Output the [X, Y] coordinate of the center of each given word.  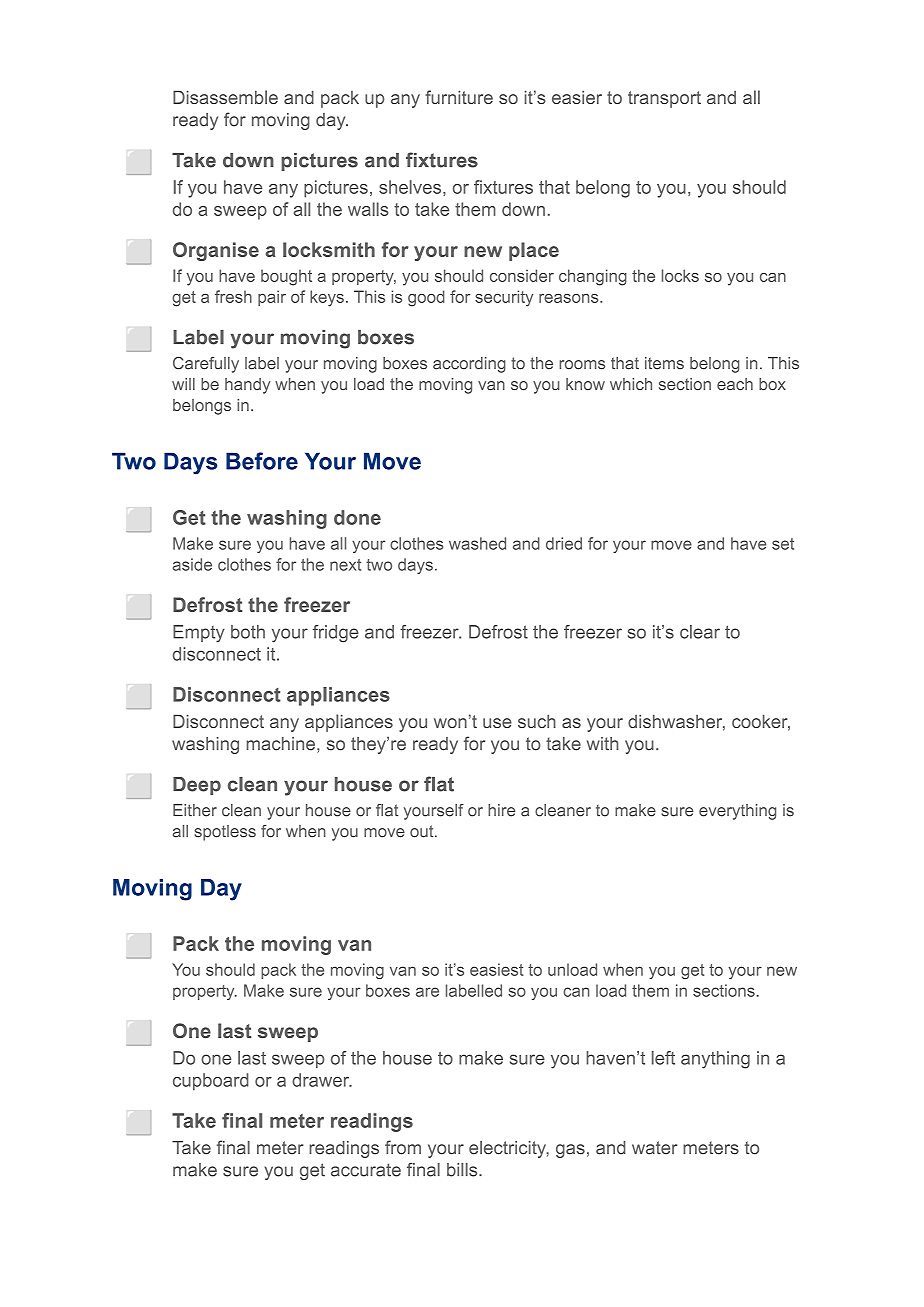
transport [664, 99]
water [654, 1148]
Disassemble [225, 97]
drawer [322, 1080]
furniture [459, 97]
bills [463, 1170]
